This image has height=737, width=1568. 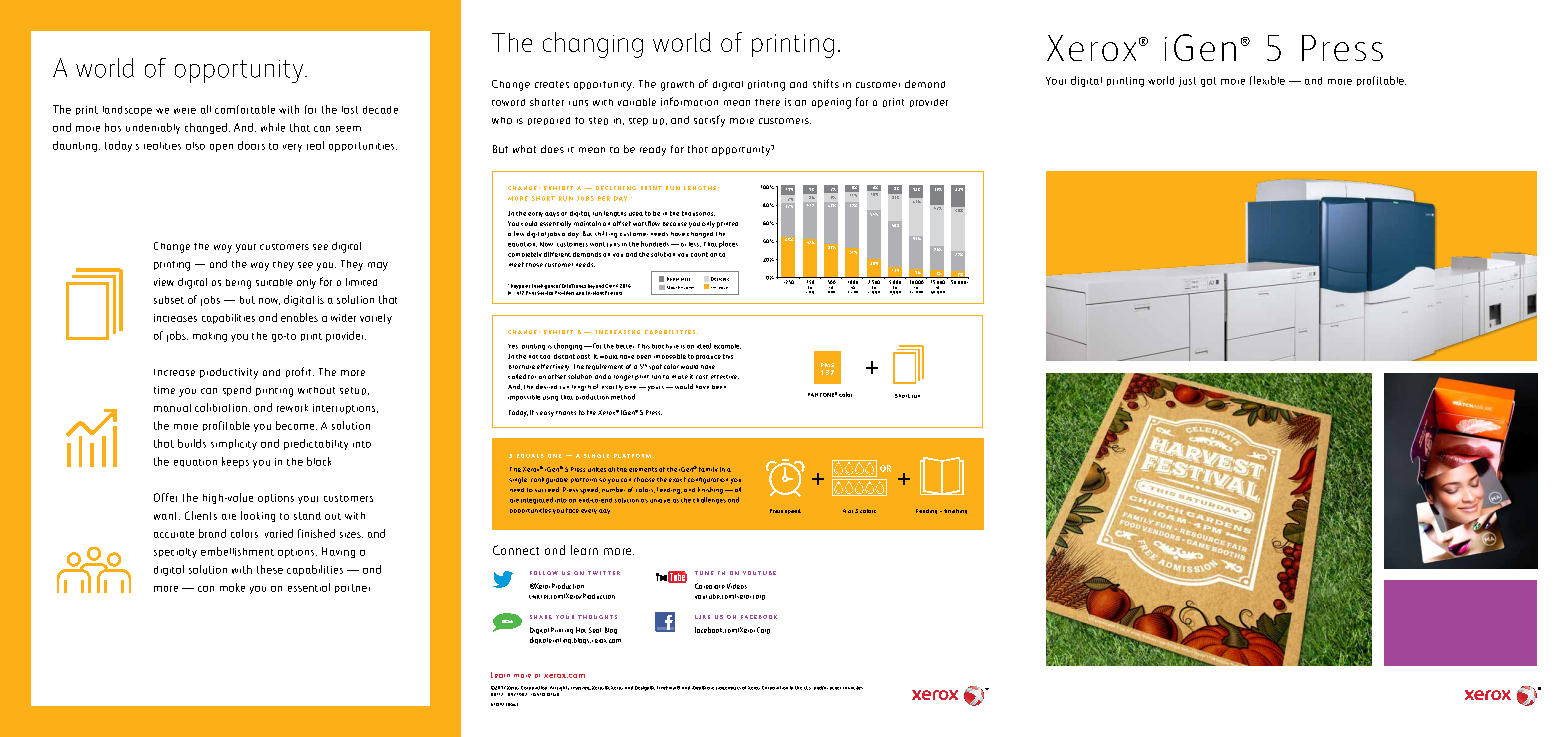 I want to click on longer, so click(x=623, y=378).
